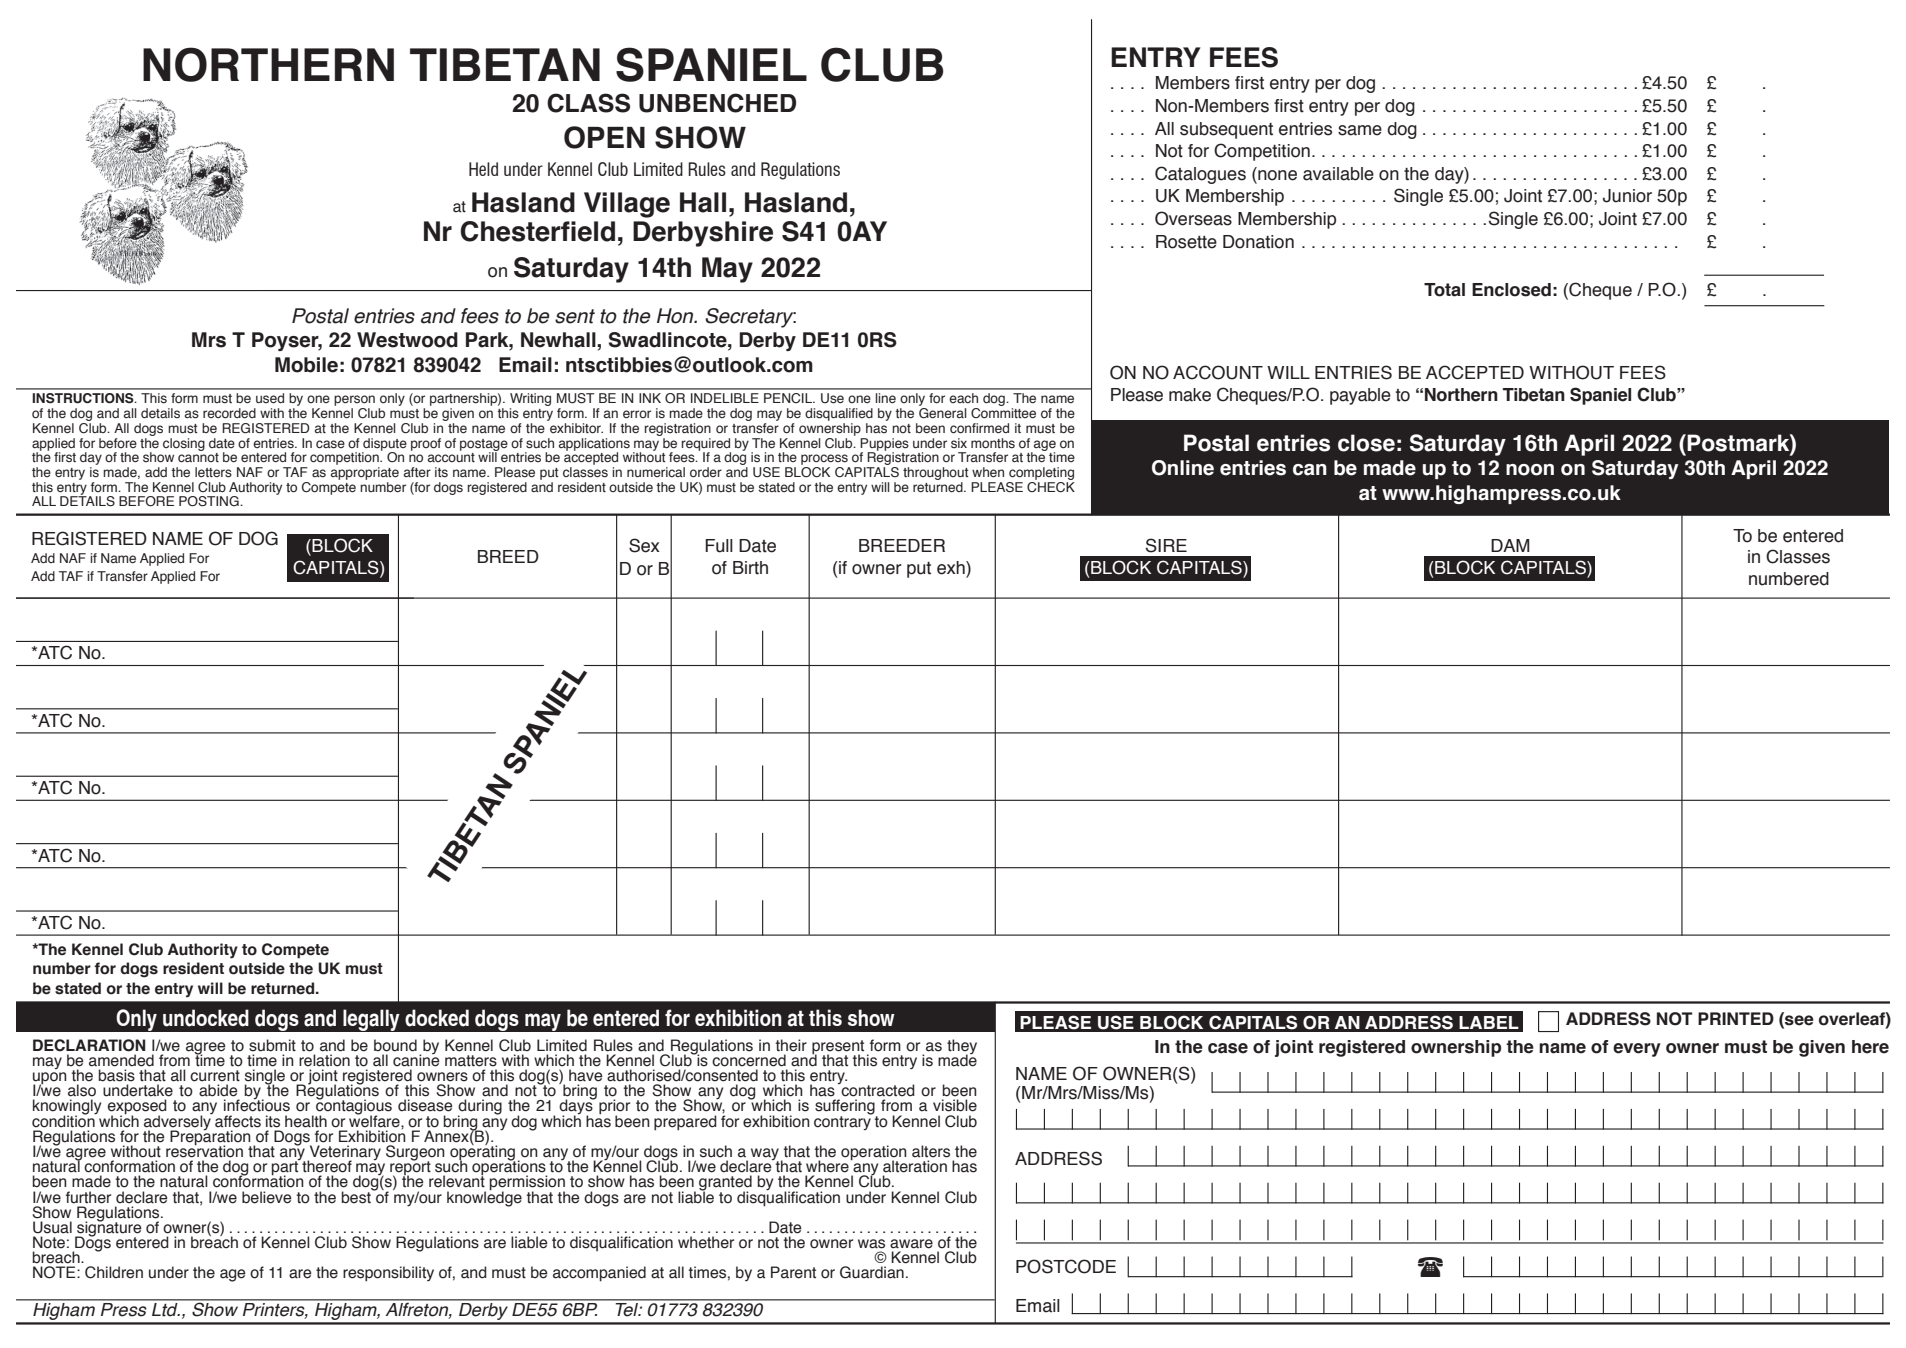 This screenshot has height=1348, width=1906. I want to click on Birth, so click(750, 568).
